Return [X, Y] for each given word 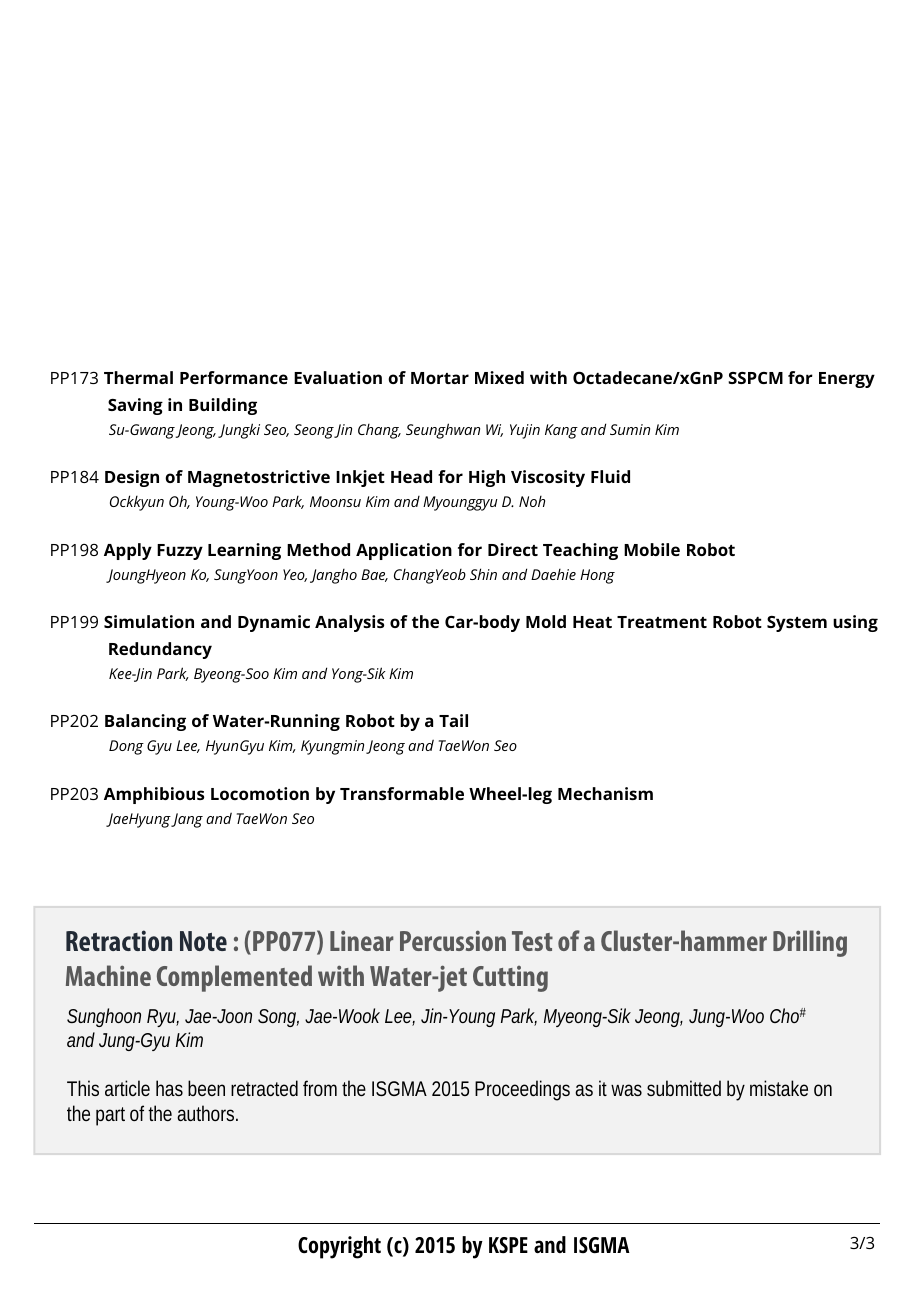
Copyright [339, 1247]
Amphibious [154, 795]
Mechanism [605, 793]
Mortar [440, 378]
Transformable [402, 793]
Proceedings [522, 1090]
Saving [135, 406]
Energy [847, 380]
